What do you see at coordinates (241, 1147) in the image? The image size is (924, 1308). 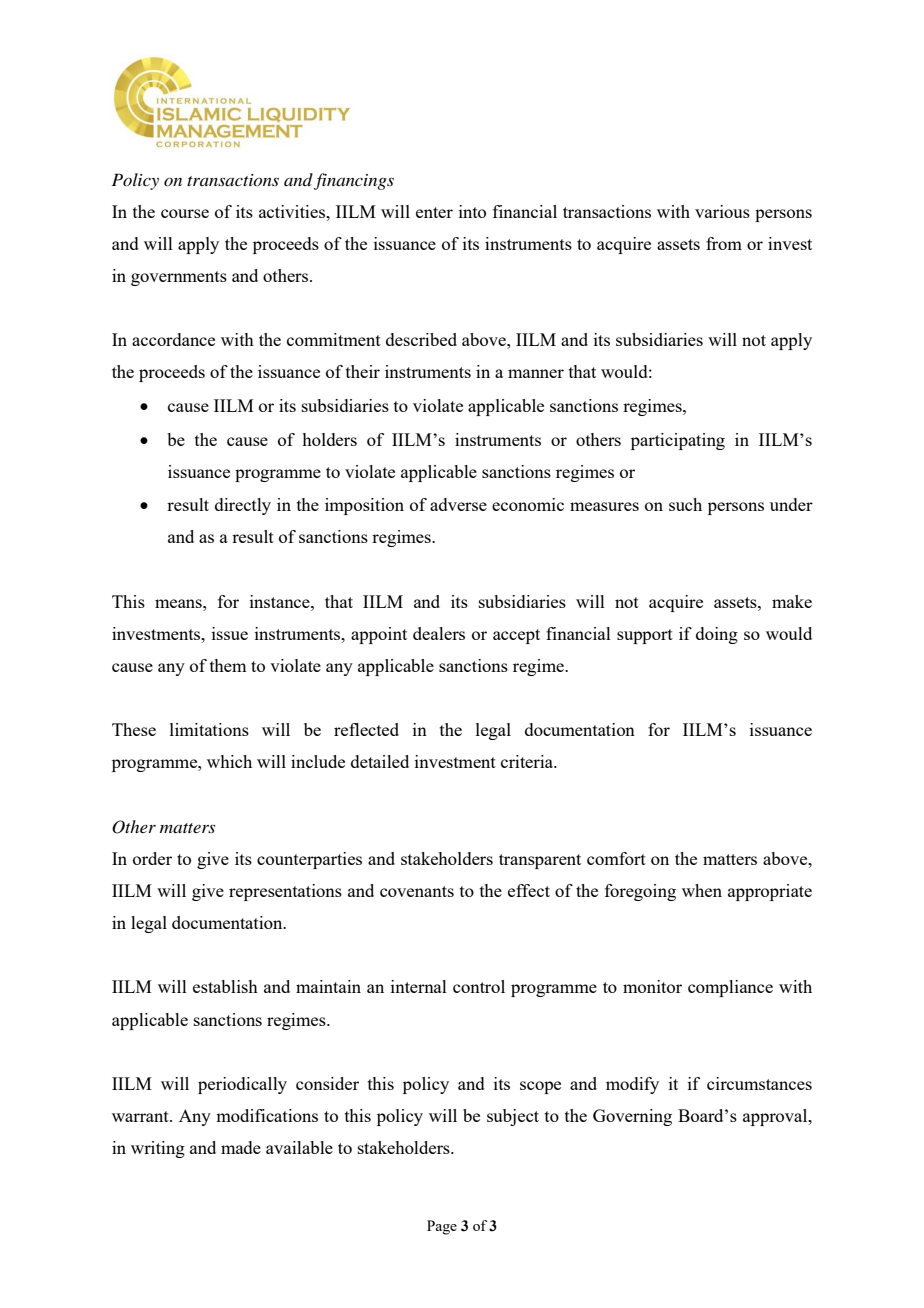 I see `made` at bounding box center [241, 1147].
